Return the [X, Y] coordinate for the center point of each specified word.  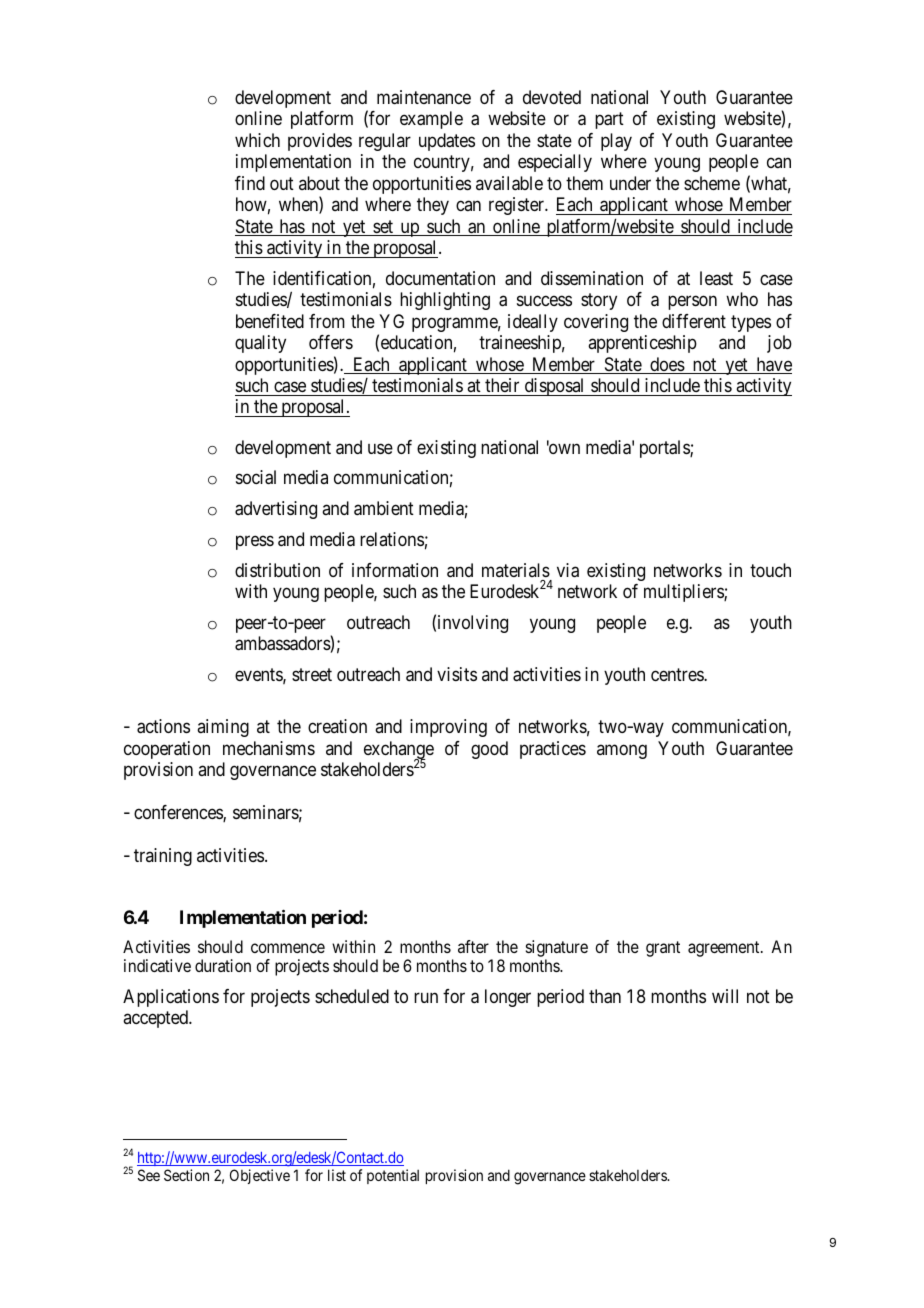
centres [678, 674]
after [473, 946]
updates [447, 142]
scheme [712, 183]
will [725, 996]
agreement [725, 949]
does [667, 365]
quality [260, 344]
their [502, 385]
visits [457, 674]
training [163, 857]
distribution [277, 570]
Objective [260, 1176]
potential [393, 1176]
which [257, 140]
